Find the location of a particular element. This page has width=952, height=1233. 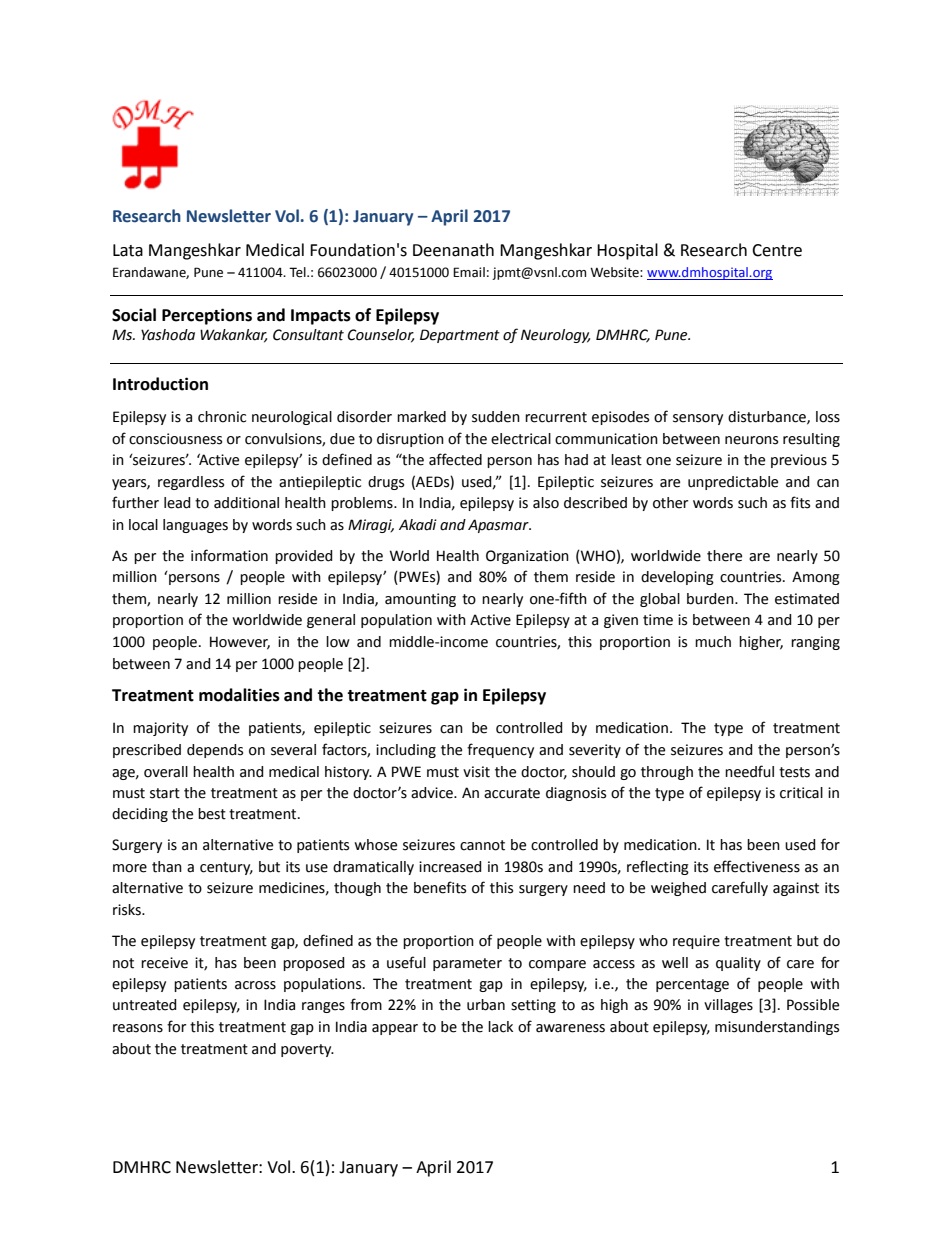

much is located at coordinates (713, 642).
